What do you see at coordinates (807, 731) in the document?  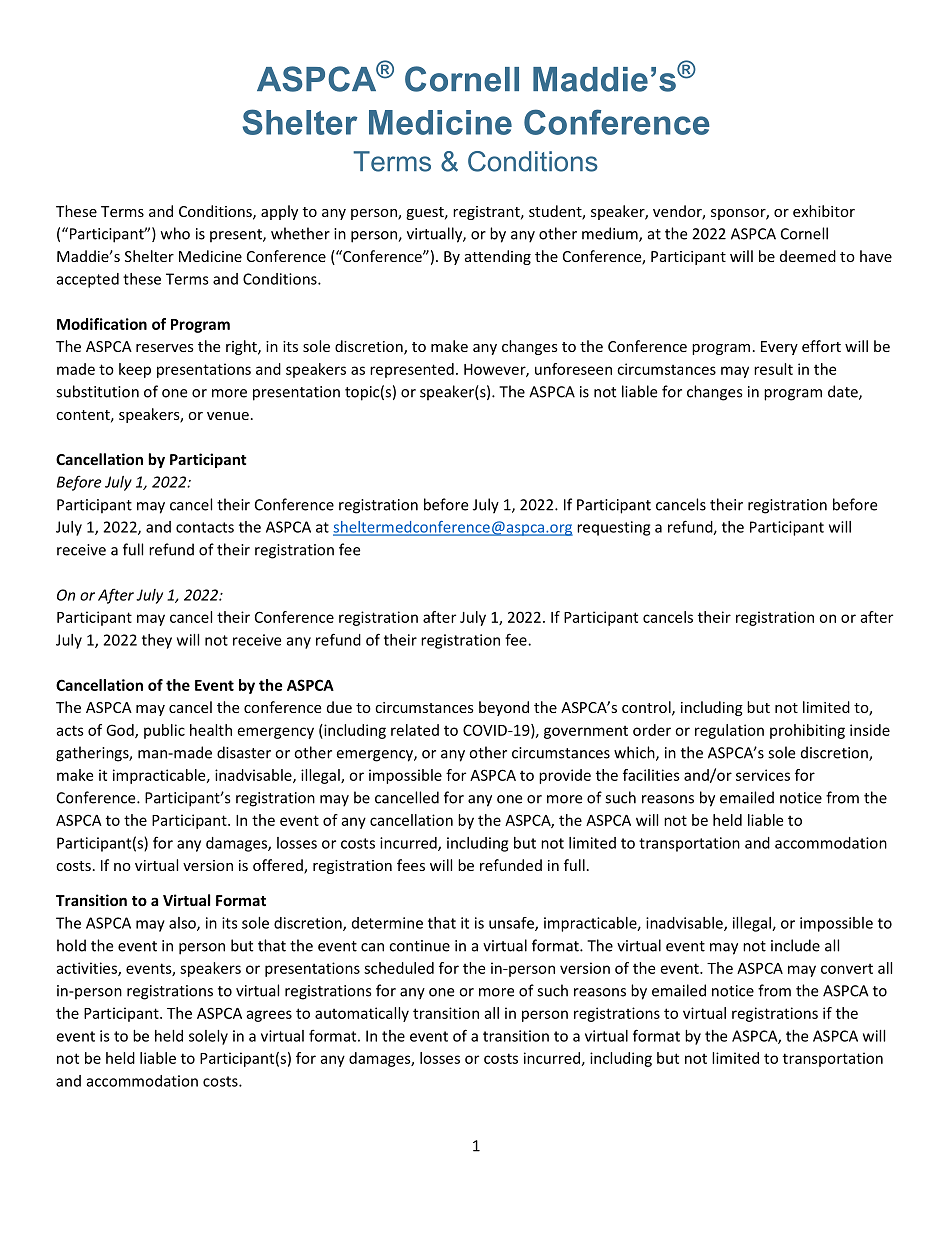 I see `prohibiting` at bounding box center [807, 731].
